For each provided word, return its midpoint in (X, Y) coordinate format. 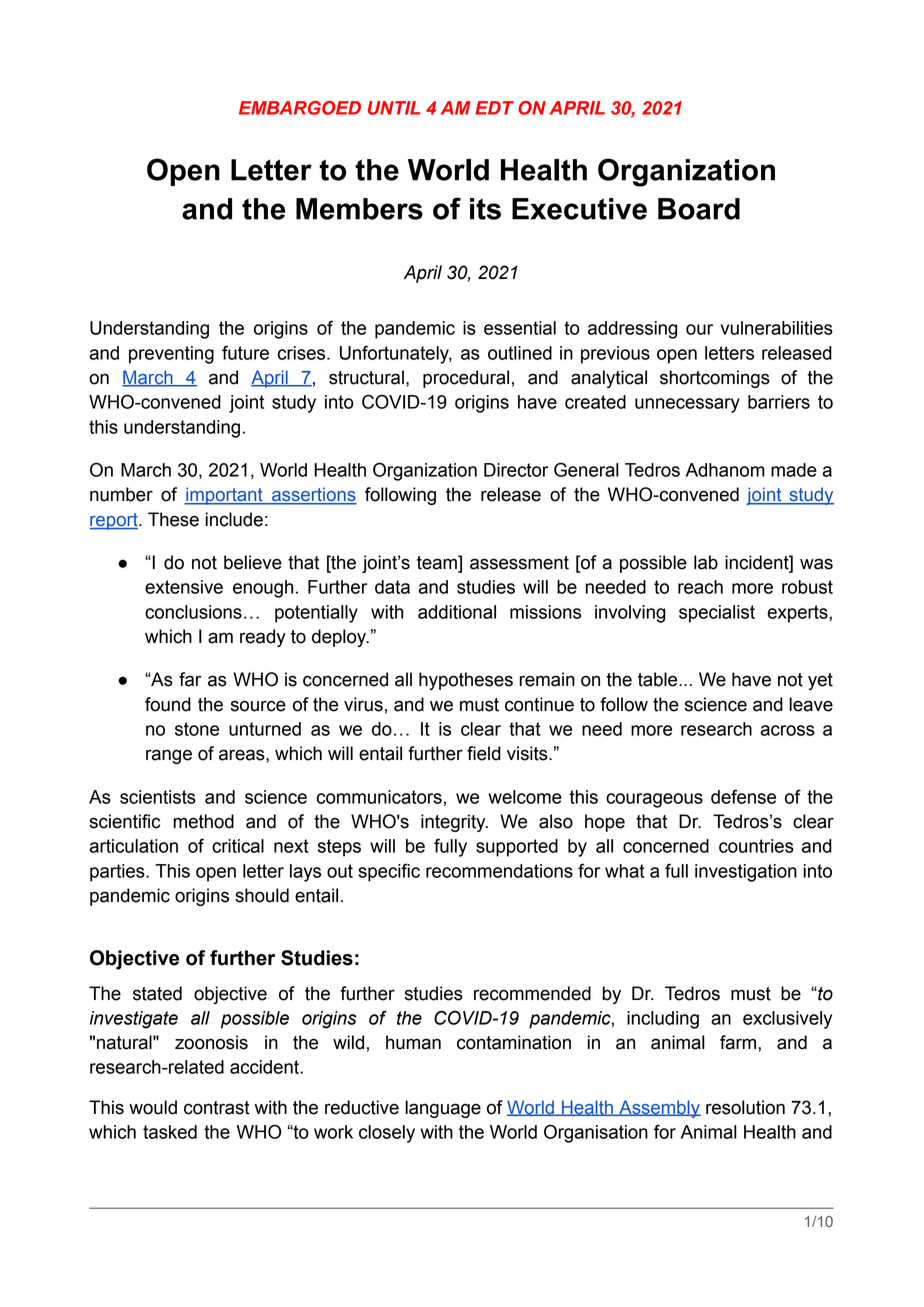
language (443, 1109)
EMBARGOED (300, 108)
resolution (745, 1107)
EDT (494, 108)
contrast (217, 1108)
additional (457, 612)
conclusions (193, 612)
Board (699, 209)
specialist (717, 614)
